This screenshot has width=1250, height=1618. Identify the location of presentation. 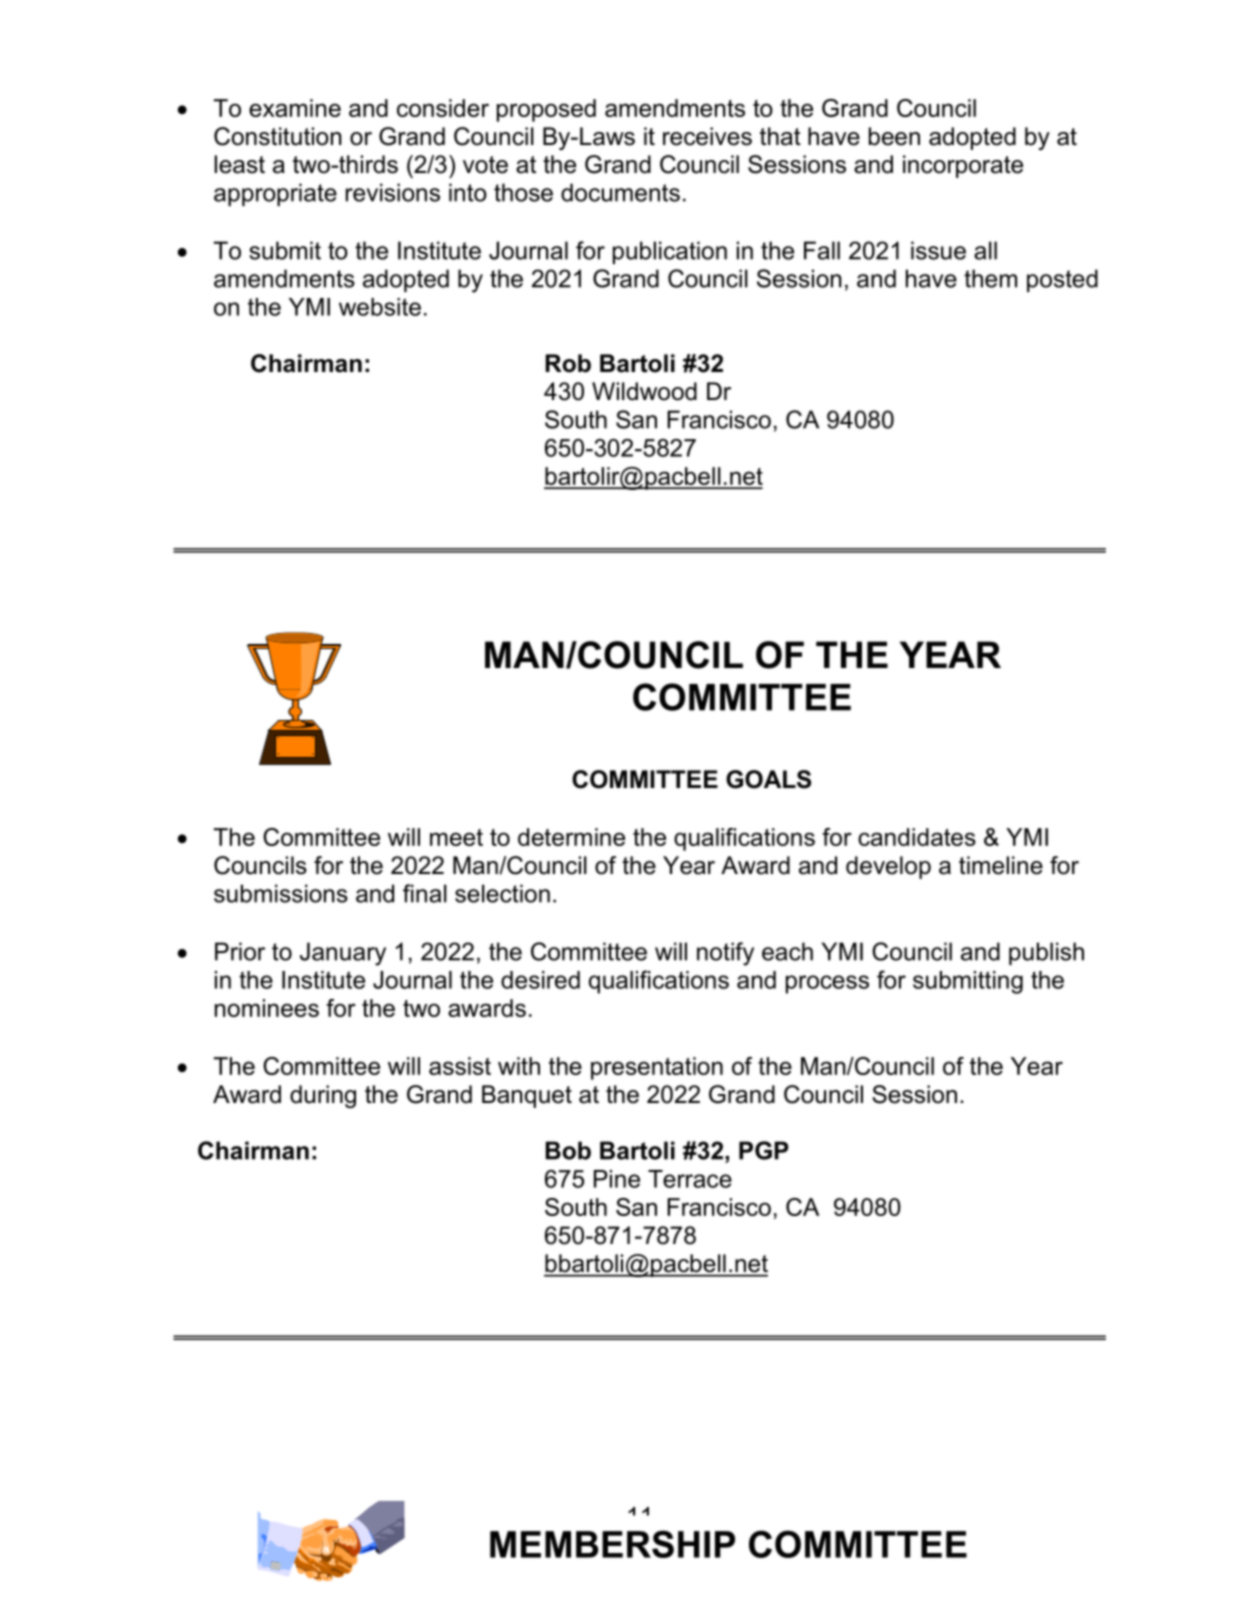
(657, 1068).
